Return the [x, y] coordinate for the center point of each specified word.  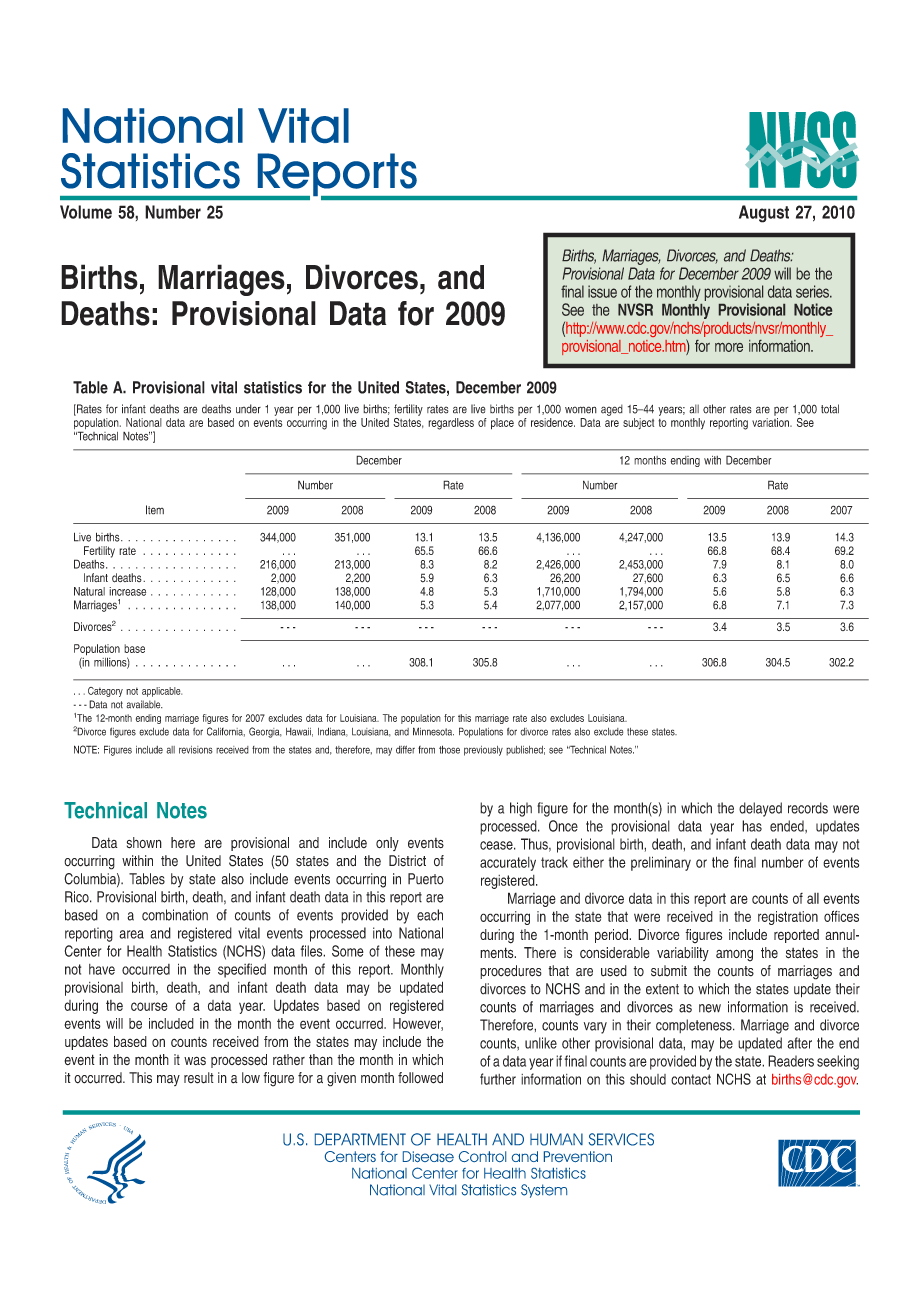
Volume [86, 212]
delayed [760, 809]
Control [482, 1156]
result [199, 1078]
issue [602, 291]
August [764, 214]
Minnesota [433, 731]
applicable [162, 692]
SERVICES [621, 1139]
